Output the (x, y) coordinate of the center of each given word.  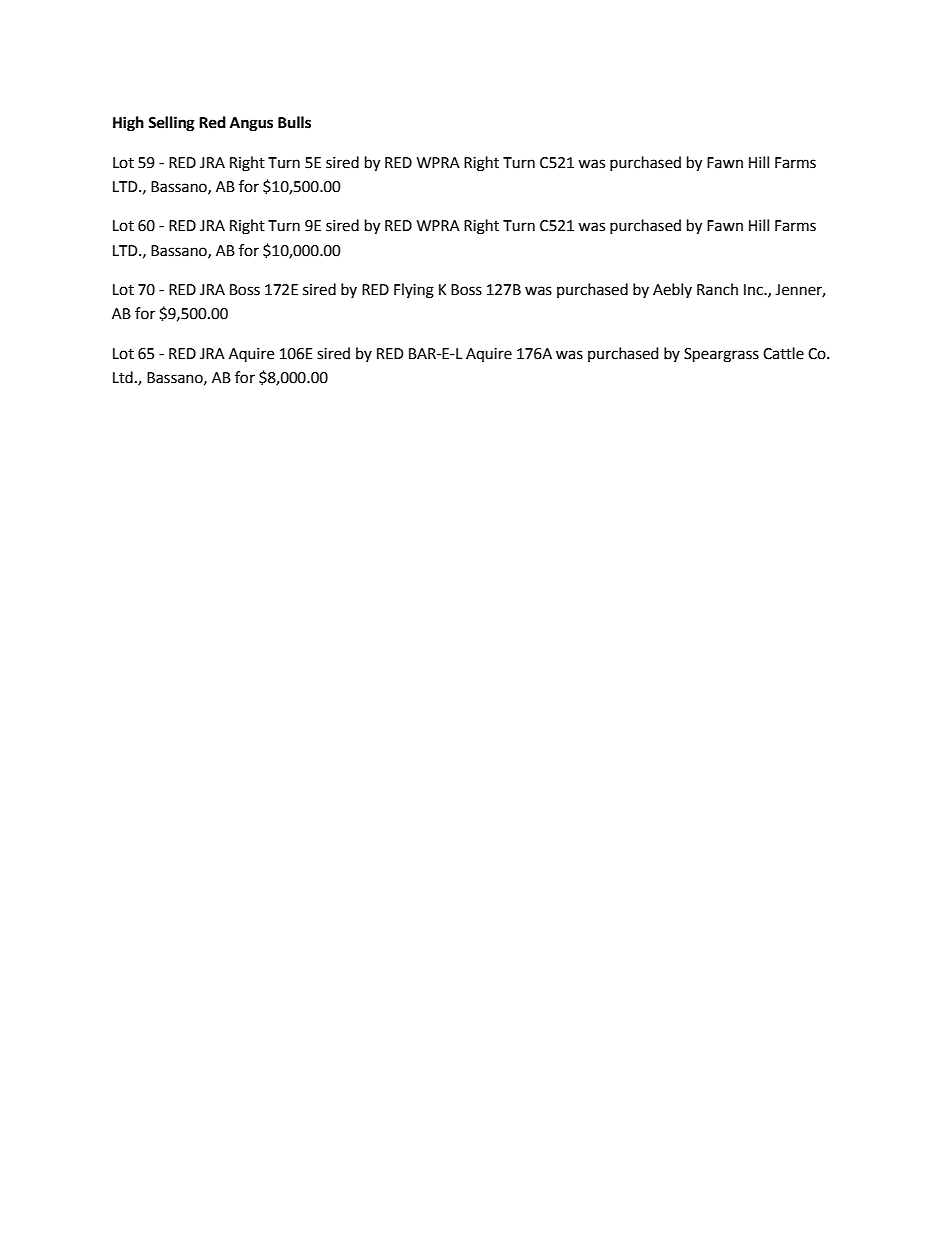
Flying (414, 291)
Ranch (717, 289)
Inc (754, 290)
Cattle (783, 353)
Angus (251, 124)
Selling (171, 124)
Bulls (294, 122)
